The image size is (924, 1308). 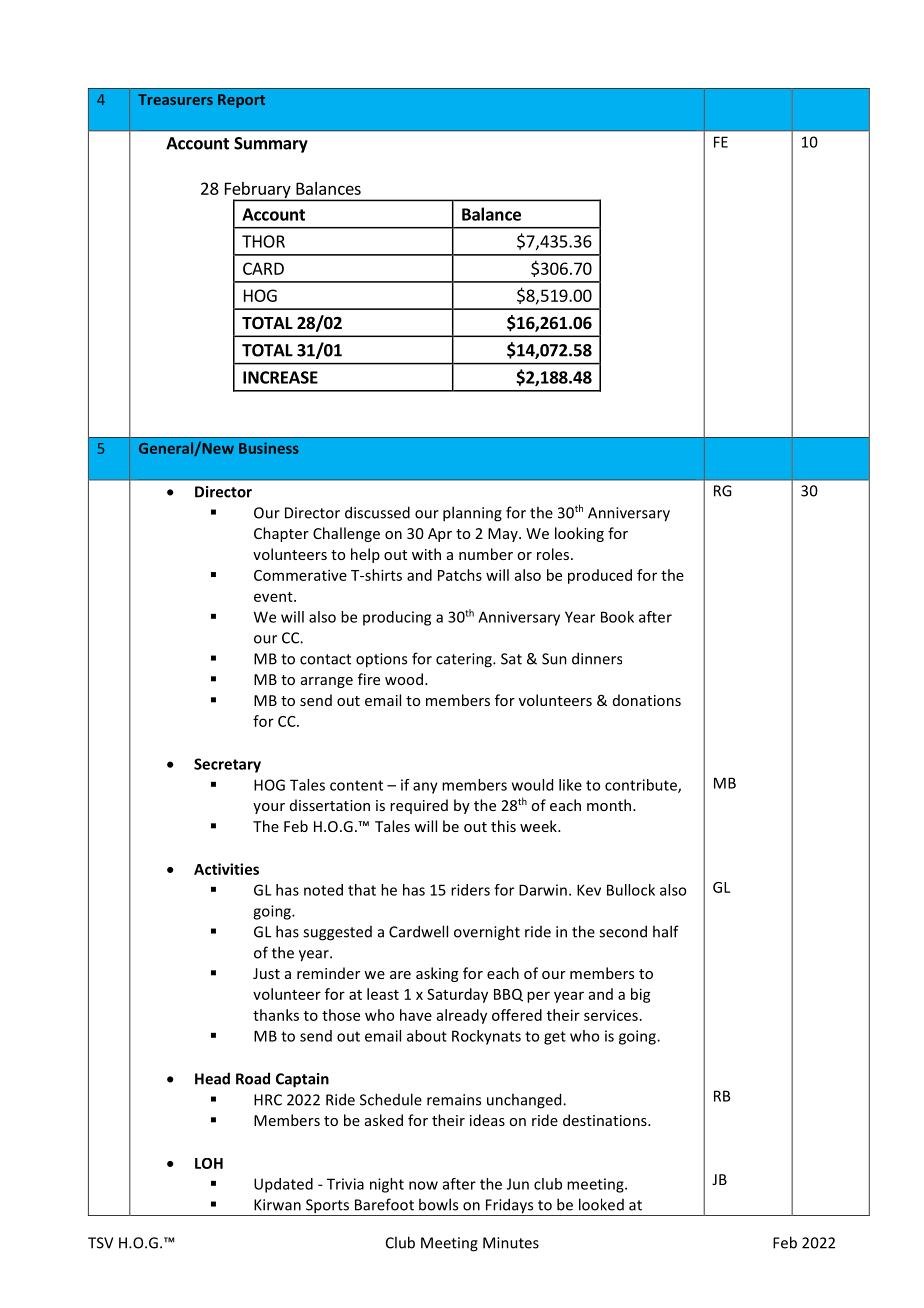 I want to click on Kev, so click(x=589, y=890).
